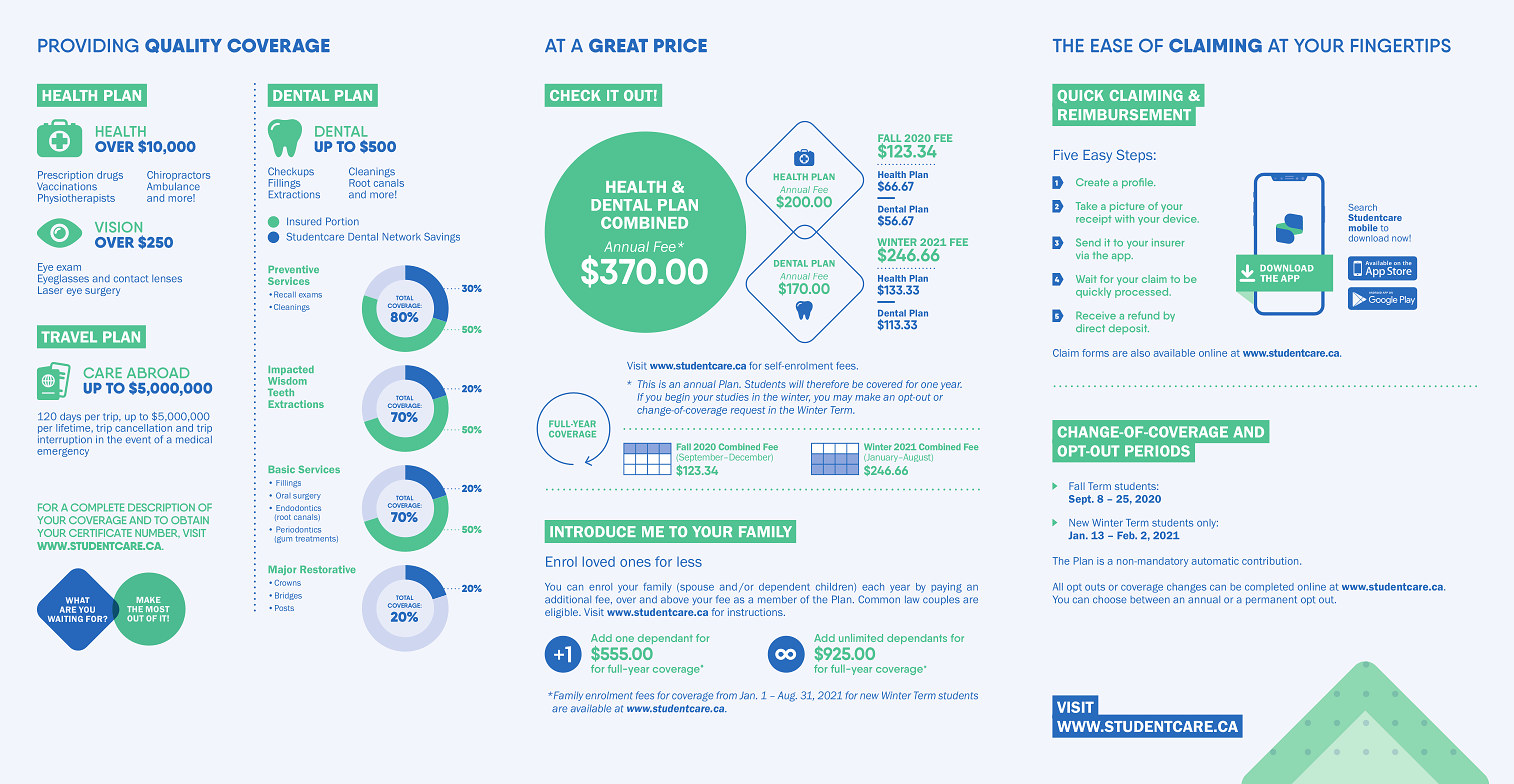  I want to click on Basic, so click(281, 469).
